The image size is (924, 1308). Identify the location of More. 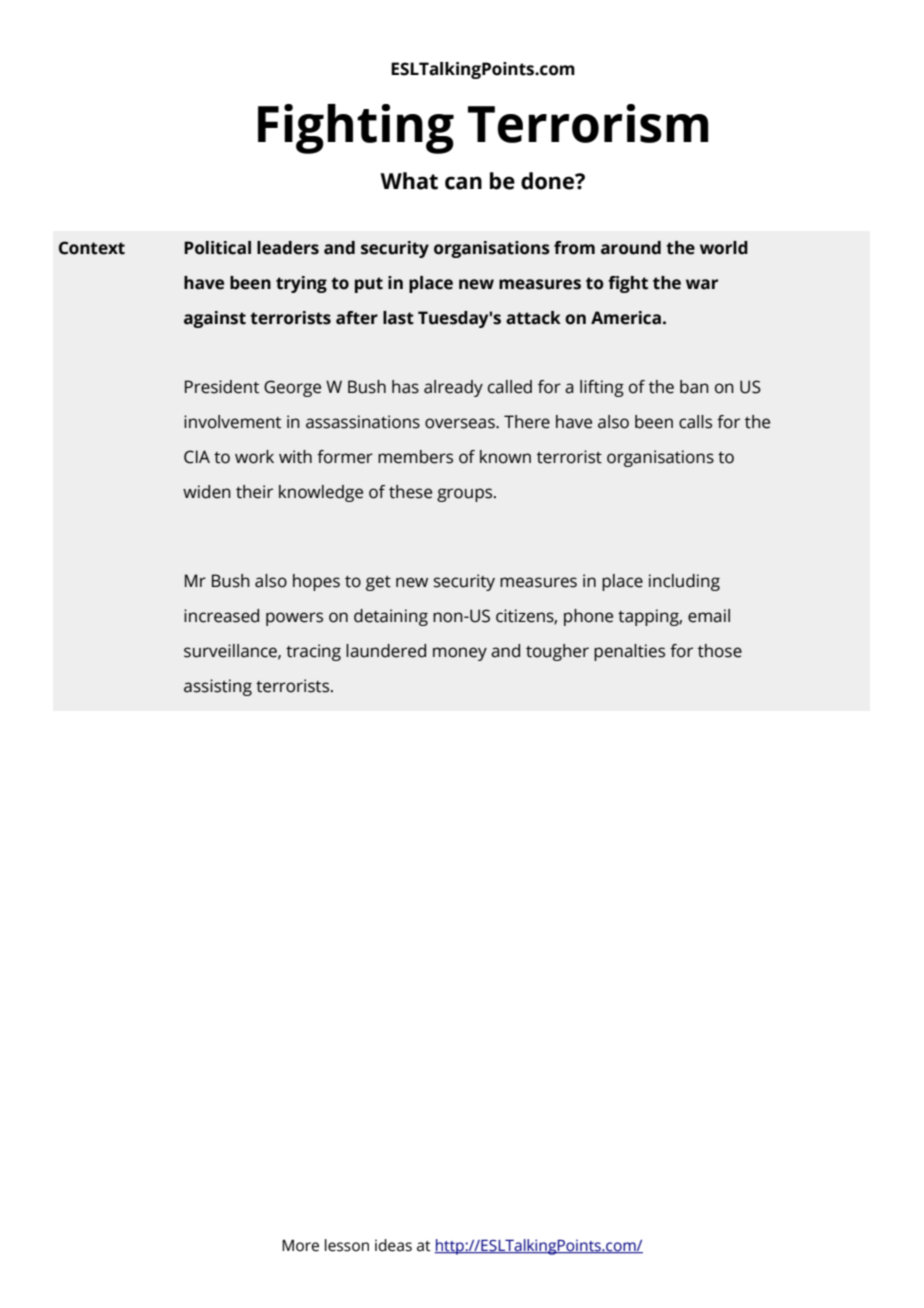
(300, 1246).
